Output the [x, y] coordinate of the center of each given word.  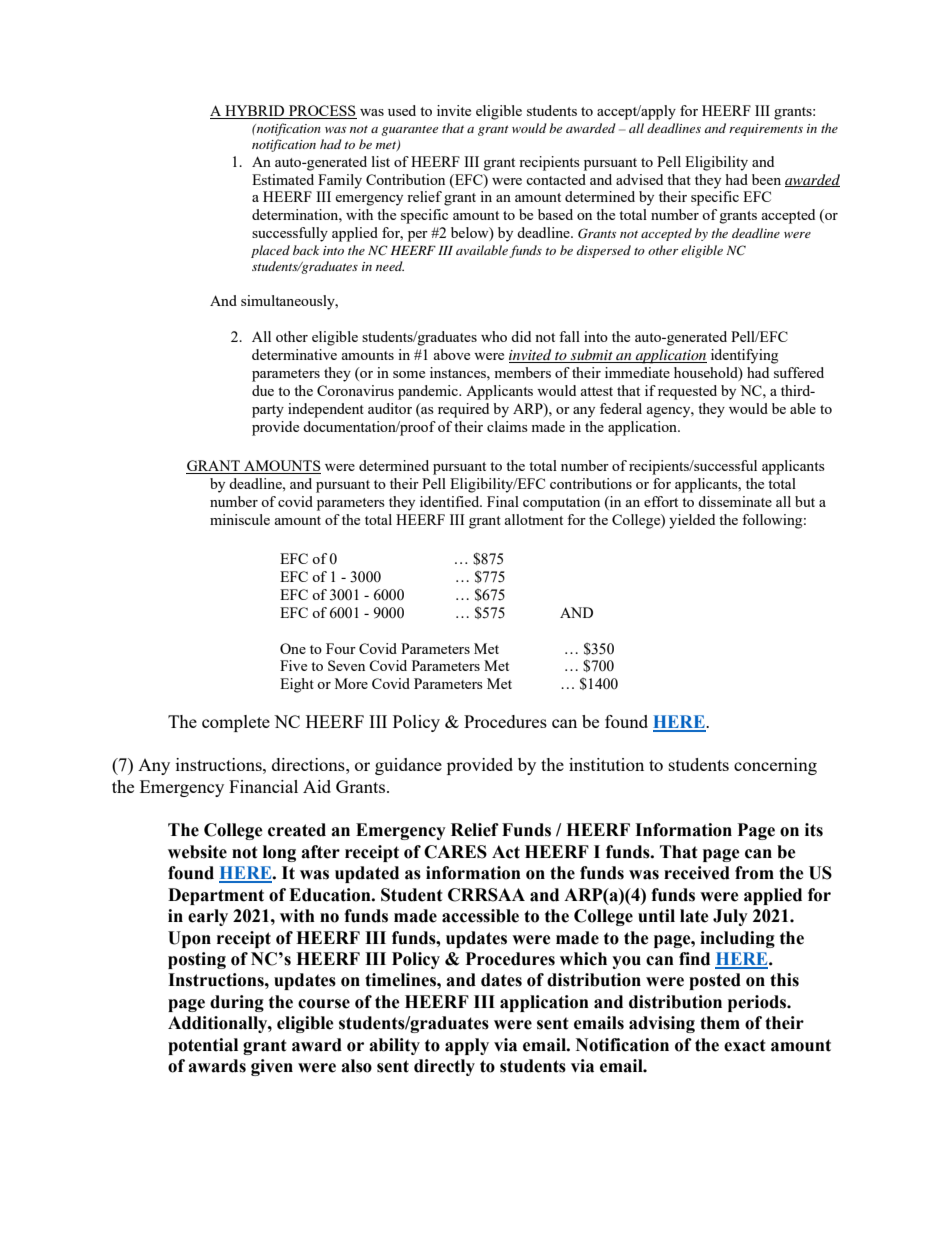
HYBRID [255, 112]
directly [444, 1067]
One [293, 648]
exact [745, 1045]
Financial [263, 786]
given [272, 1067]
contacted [556, 179]
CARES [455, 852]
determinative [294, 354]
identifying [744, 356]
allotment [534, 519]
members [522, 372]
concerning [775, 766]
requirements [766, 130]
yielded [692, 521]
